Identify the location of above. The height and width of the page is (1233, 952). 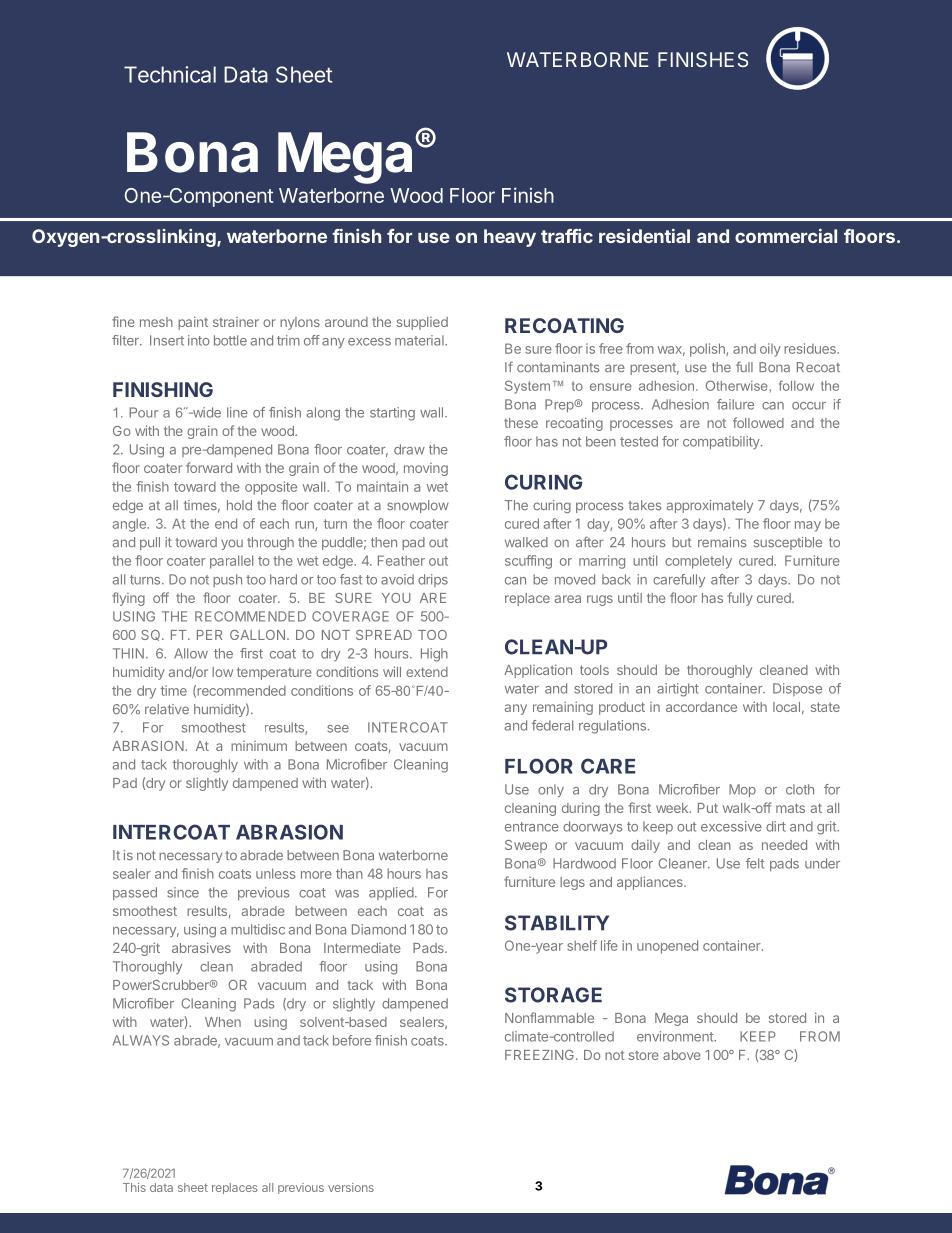
(682, 1055).
